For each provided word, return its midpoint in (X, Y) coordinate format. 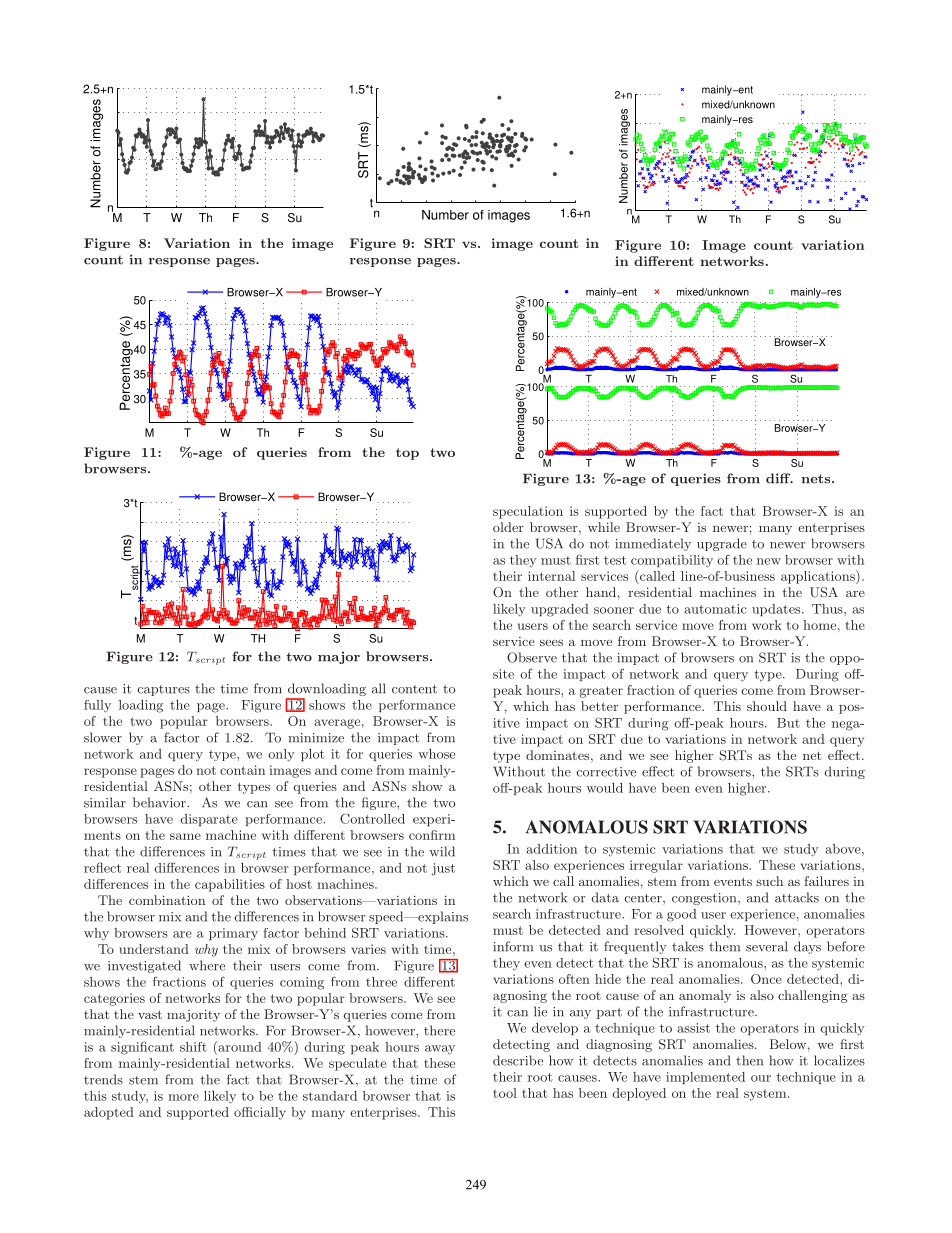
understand (154, 949)
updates (777, 610)
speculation (528, 512)
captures (164, 690)
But (788, 723)
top (407, 454)
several (766, 946)
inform (513, 946)
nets (817, 479)
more (183, 1097)
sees (551, 643)
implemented (705, 1078)
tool (505, 1093)
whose (437, 754)
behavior (160, 802)
